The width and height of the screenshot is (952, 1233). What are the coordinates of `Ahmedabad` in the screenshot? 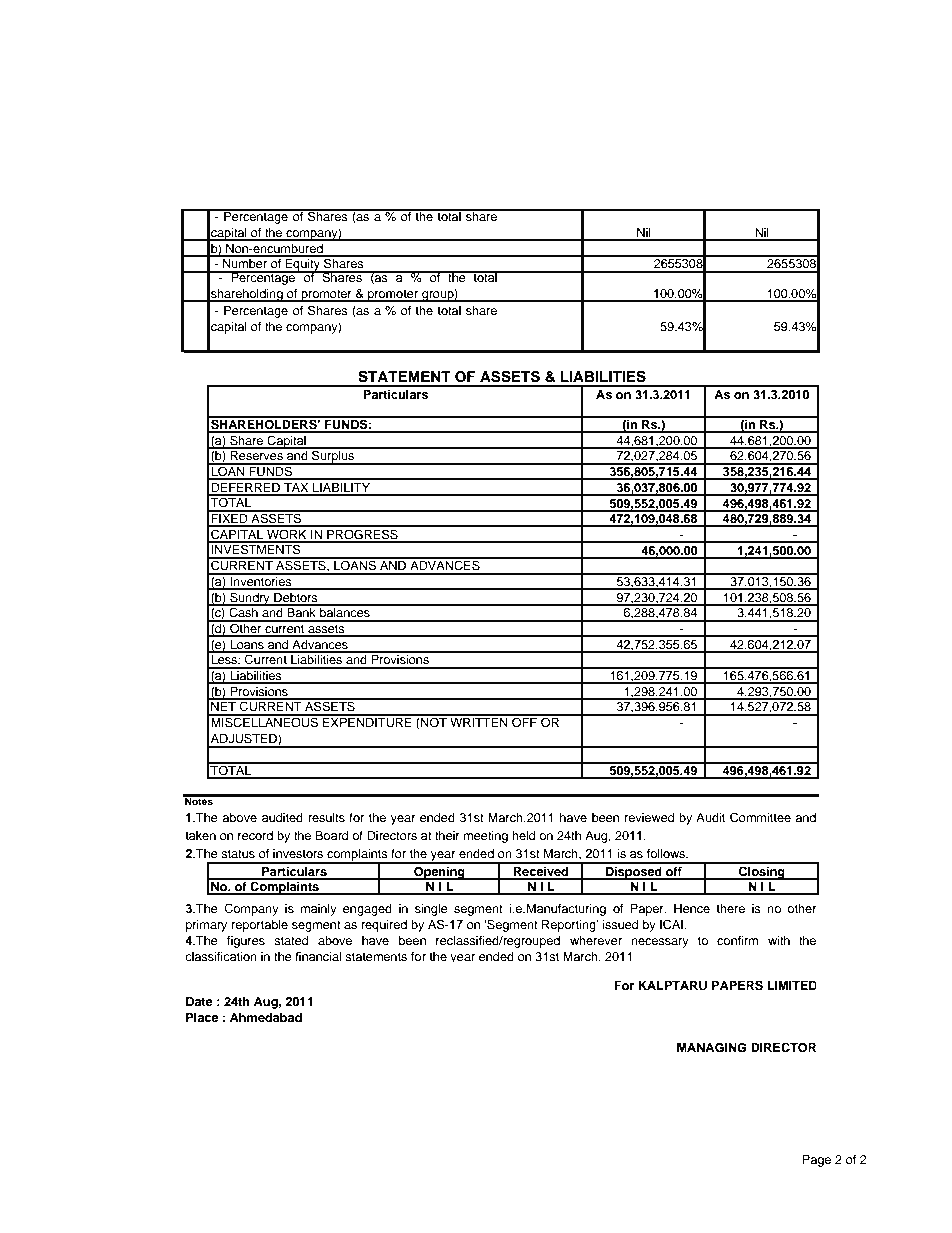 It's located at (266, 1017).
